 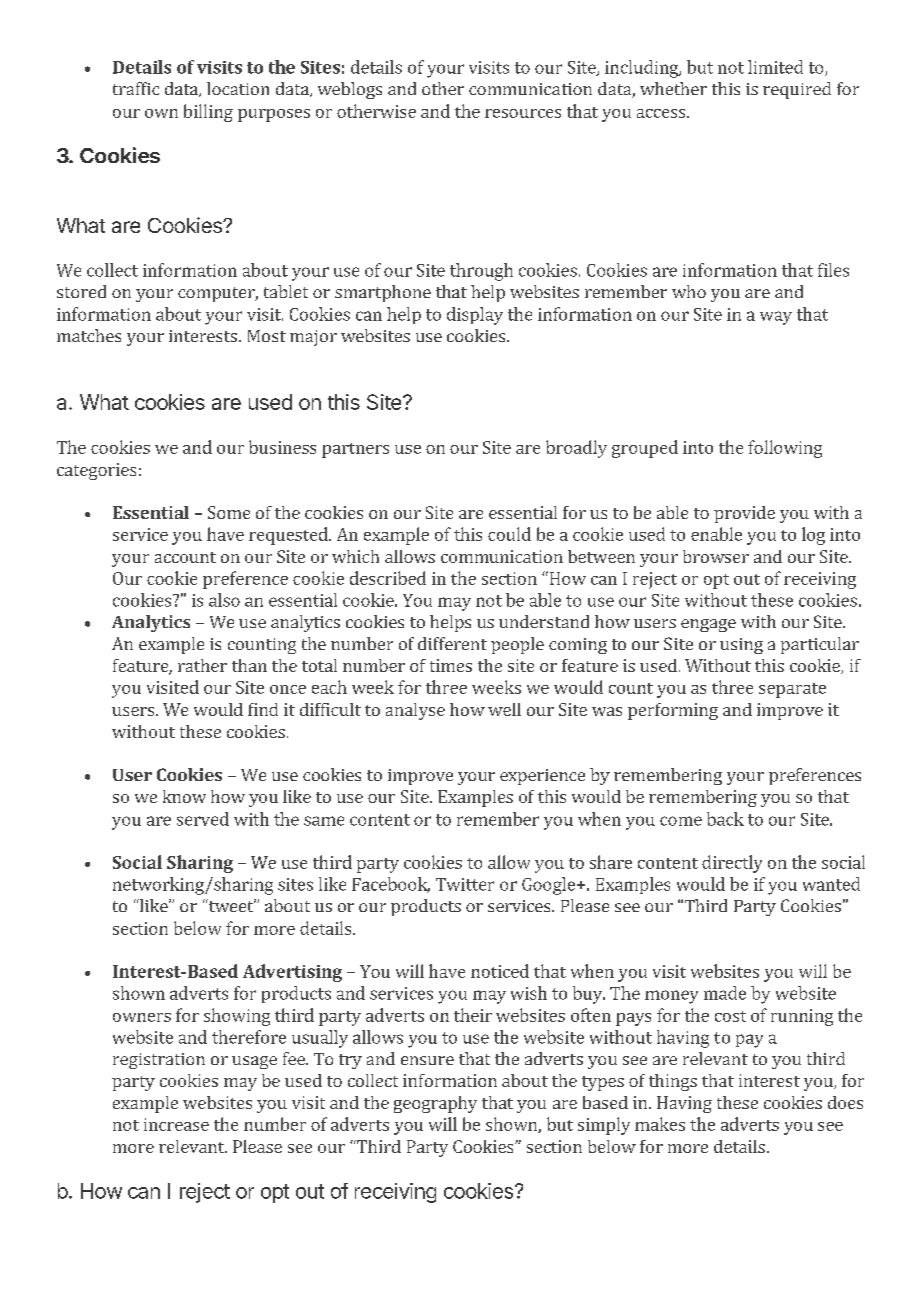 What do you see at coordinates (673, 1082) in the document?
I see `things` at bounding box center [673, 1082].
